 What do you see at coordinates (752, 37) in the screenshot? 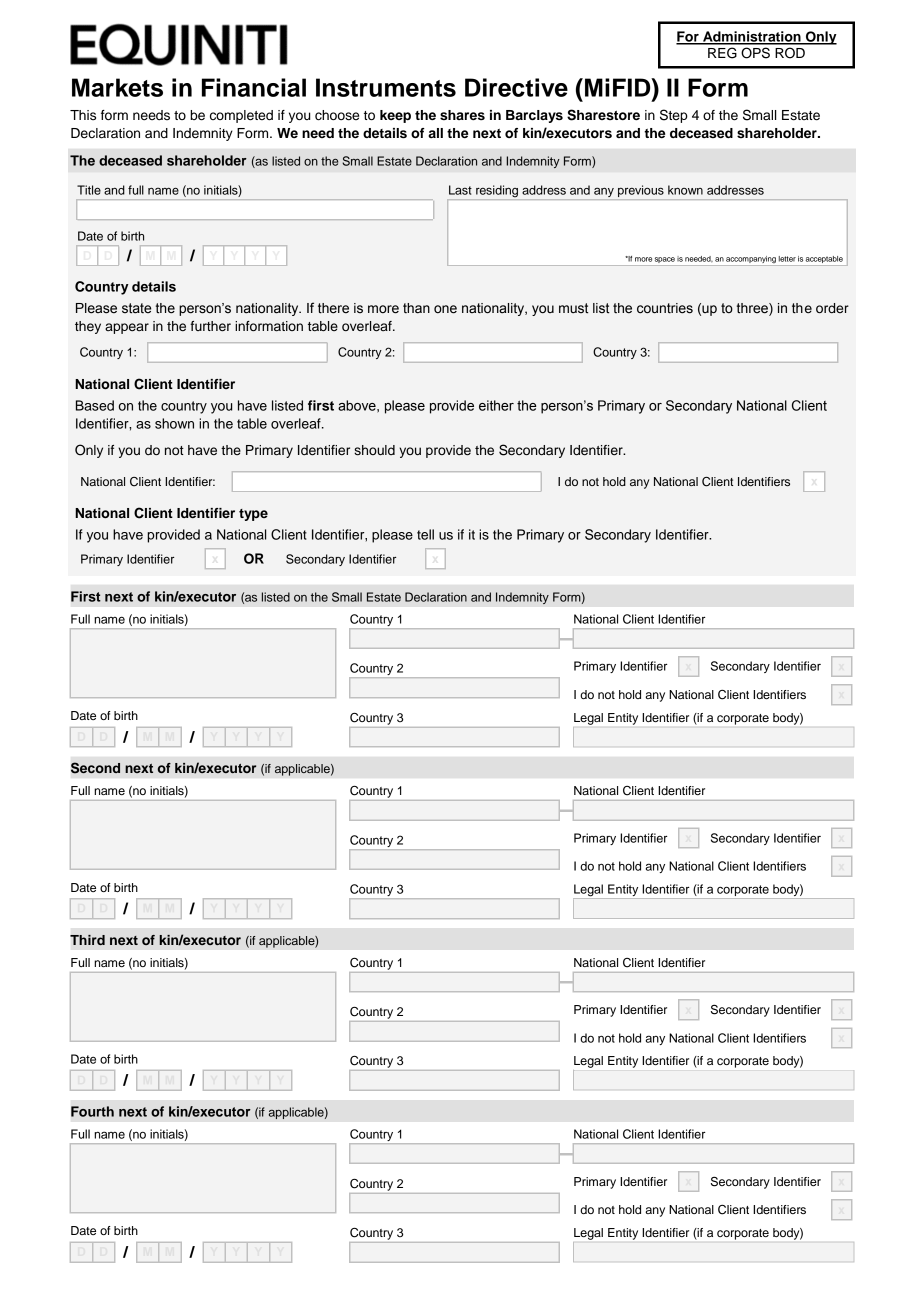
I see `Administration` at bounding box center [752, 37].
